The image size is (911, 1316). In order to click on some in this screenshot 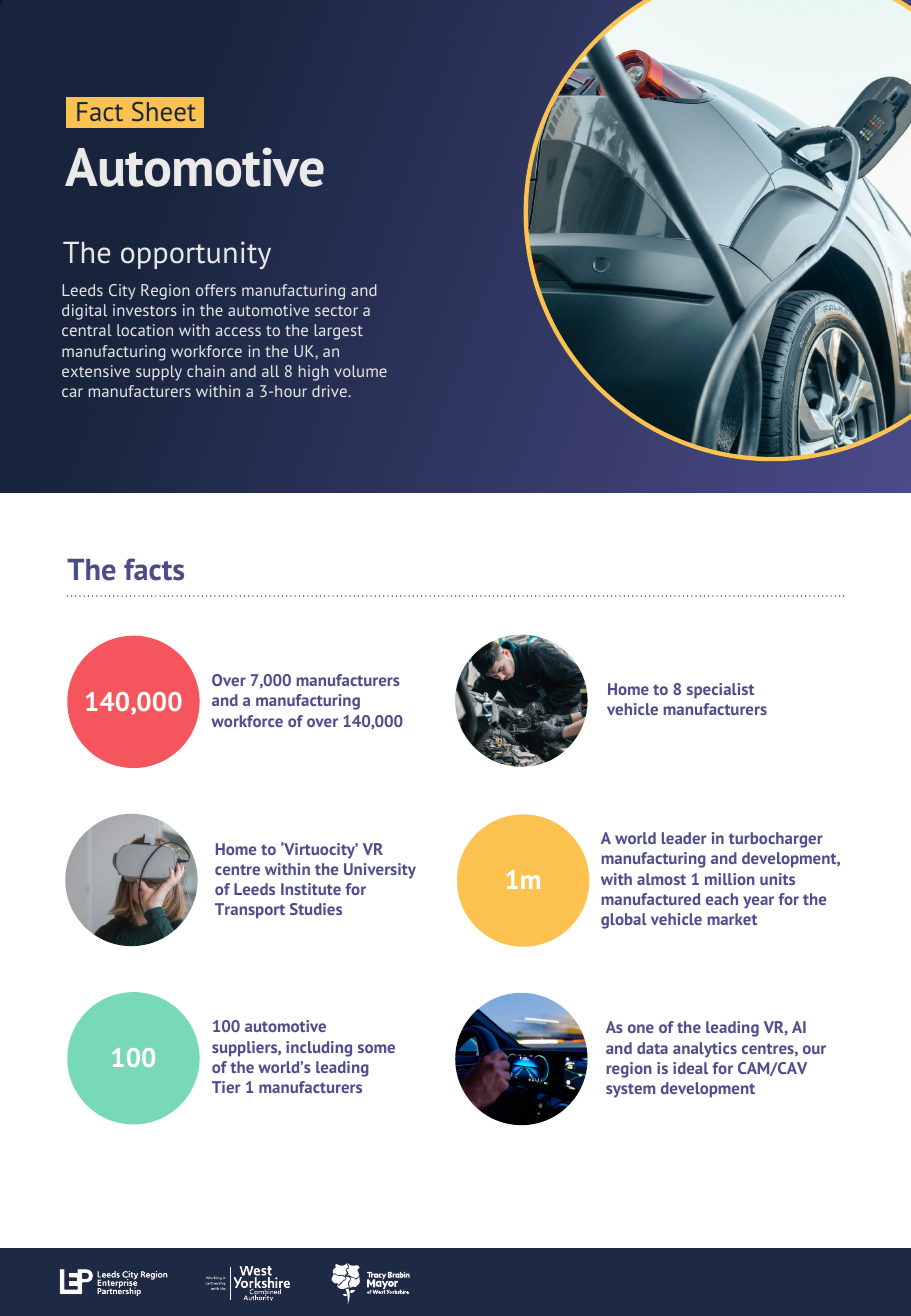, I will do `click(376, 1048)`.
